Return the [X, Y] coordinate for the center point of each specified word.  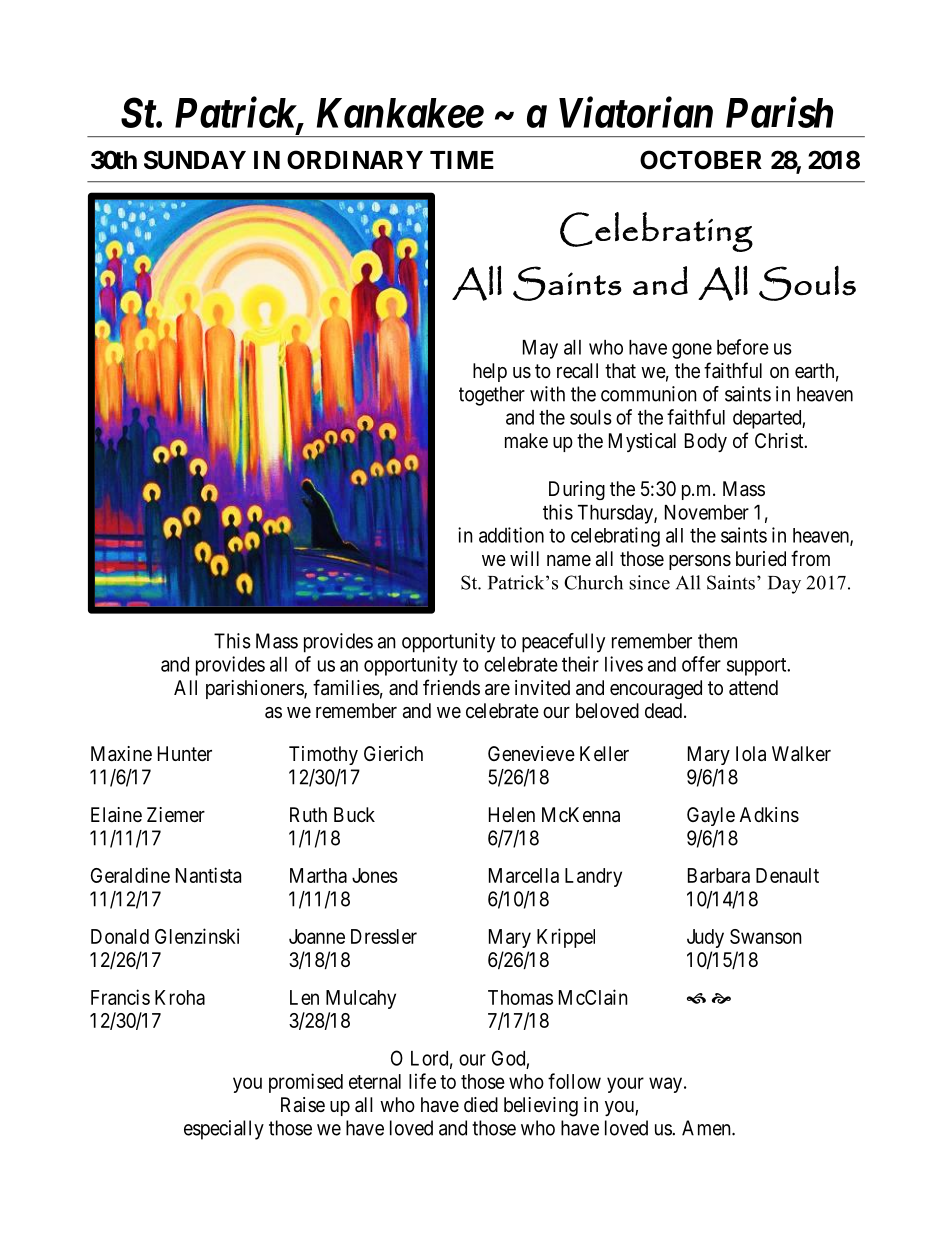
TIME [462, 160]
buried [761, 558]
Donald [120, 936]
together [492, 396]
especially [224, 1130]
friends [451, 687]
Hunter [185, 753]
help [490, 372]
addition [511, 535]
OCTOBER [701, 160]
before [743, 347]
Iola [751, 754]
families [346, 687]
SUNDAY [195, 160]
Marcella [524, 875]
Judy [705, 938]
